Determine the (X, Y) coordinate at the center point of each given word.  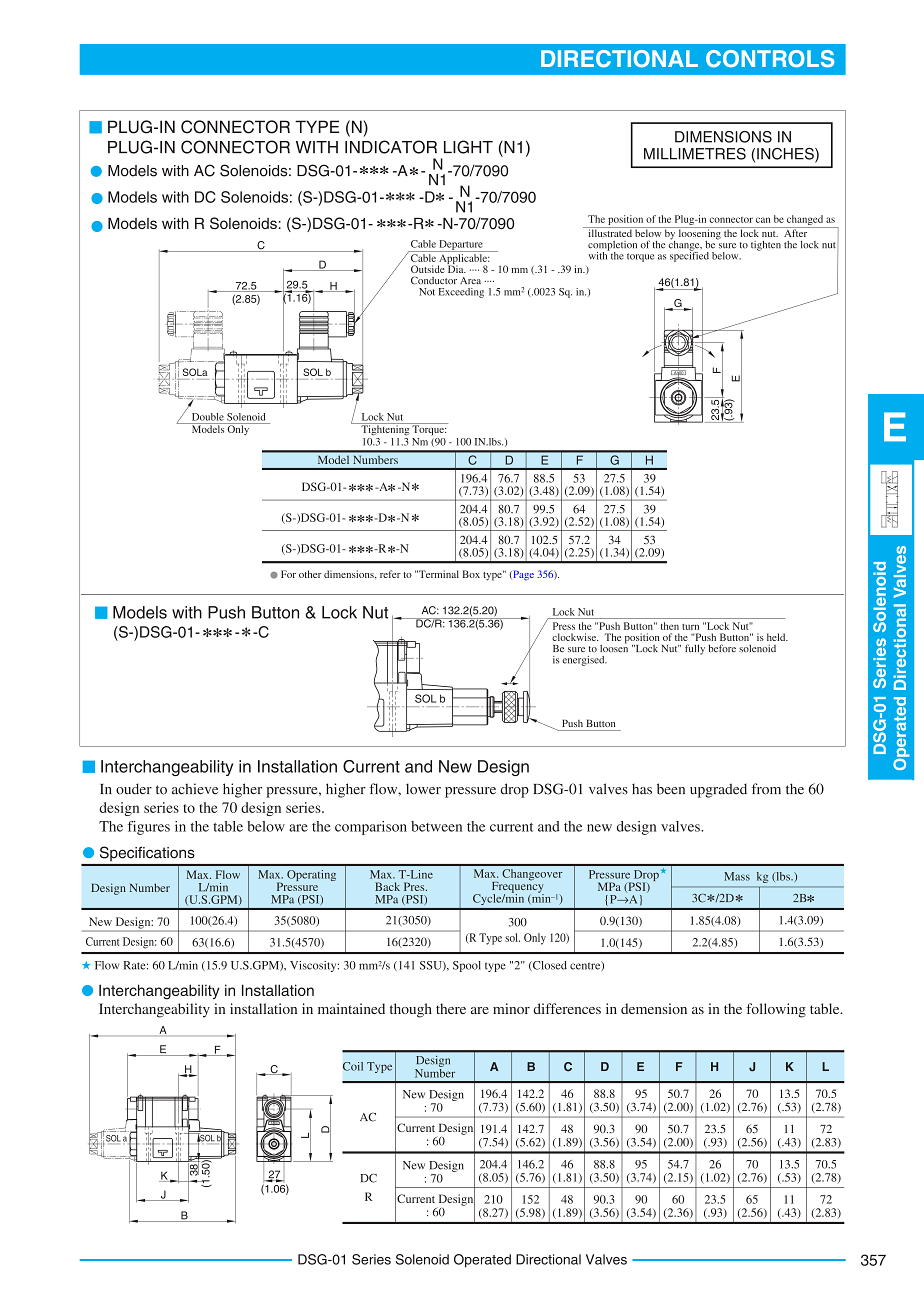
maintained (351, 1008)
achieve (195, 789)
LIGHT (468, 147)
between (436, 826)
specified (689, 255)
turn (690, 627)
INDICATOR (391, 147)
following (776, 1010)
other (310, 574)
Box (471, 574)
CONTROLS (770, 59)
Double (208, 417)
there (451, 1008)
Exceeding (461, 293)
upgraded (718, 790)
